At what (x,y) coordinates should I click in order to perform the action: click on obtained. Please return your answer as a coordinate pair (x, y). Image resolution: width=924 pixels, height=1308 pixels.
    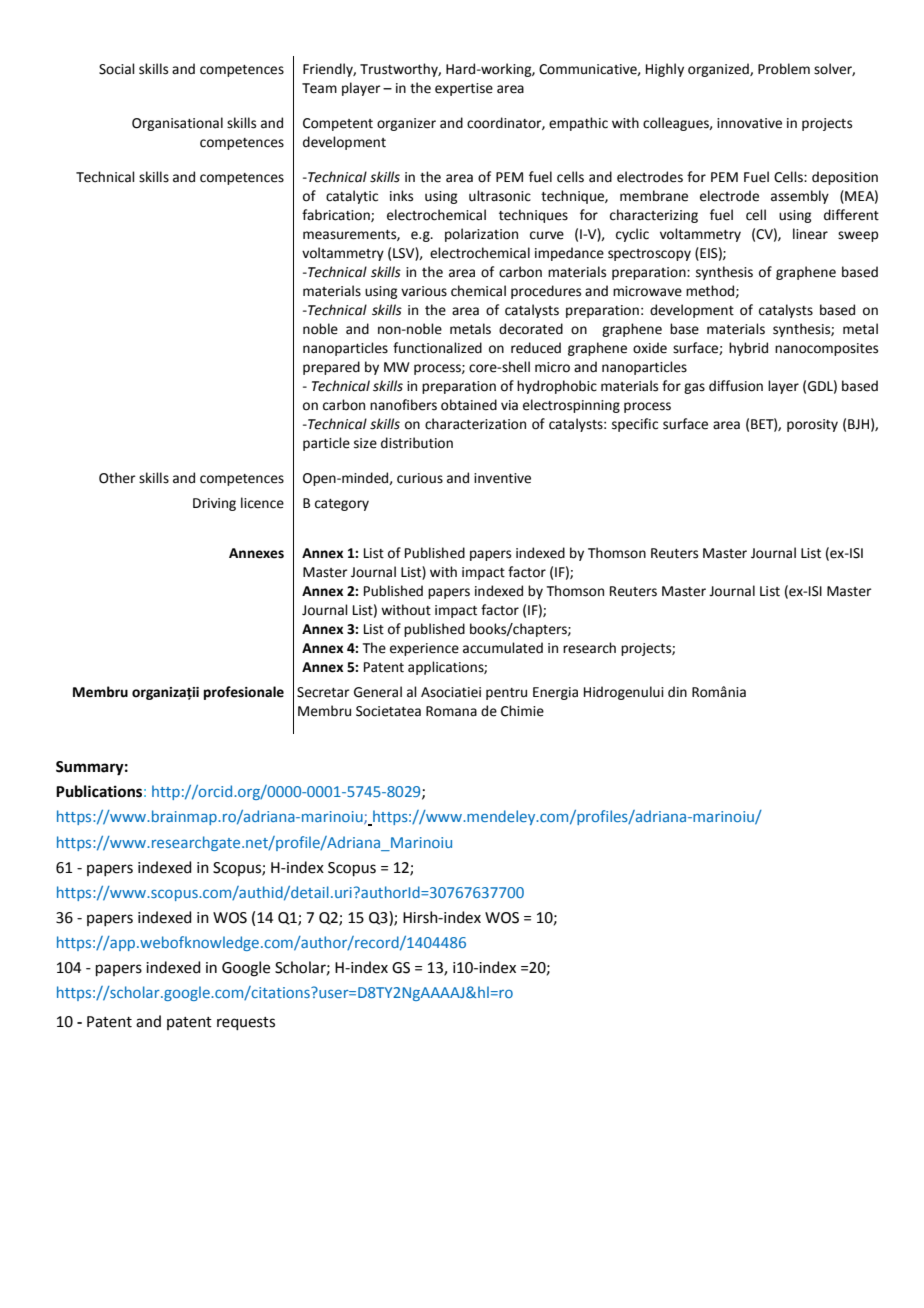
    Looking at the image, I should click on (469, 405).
